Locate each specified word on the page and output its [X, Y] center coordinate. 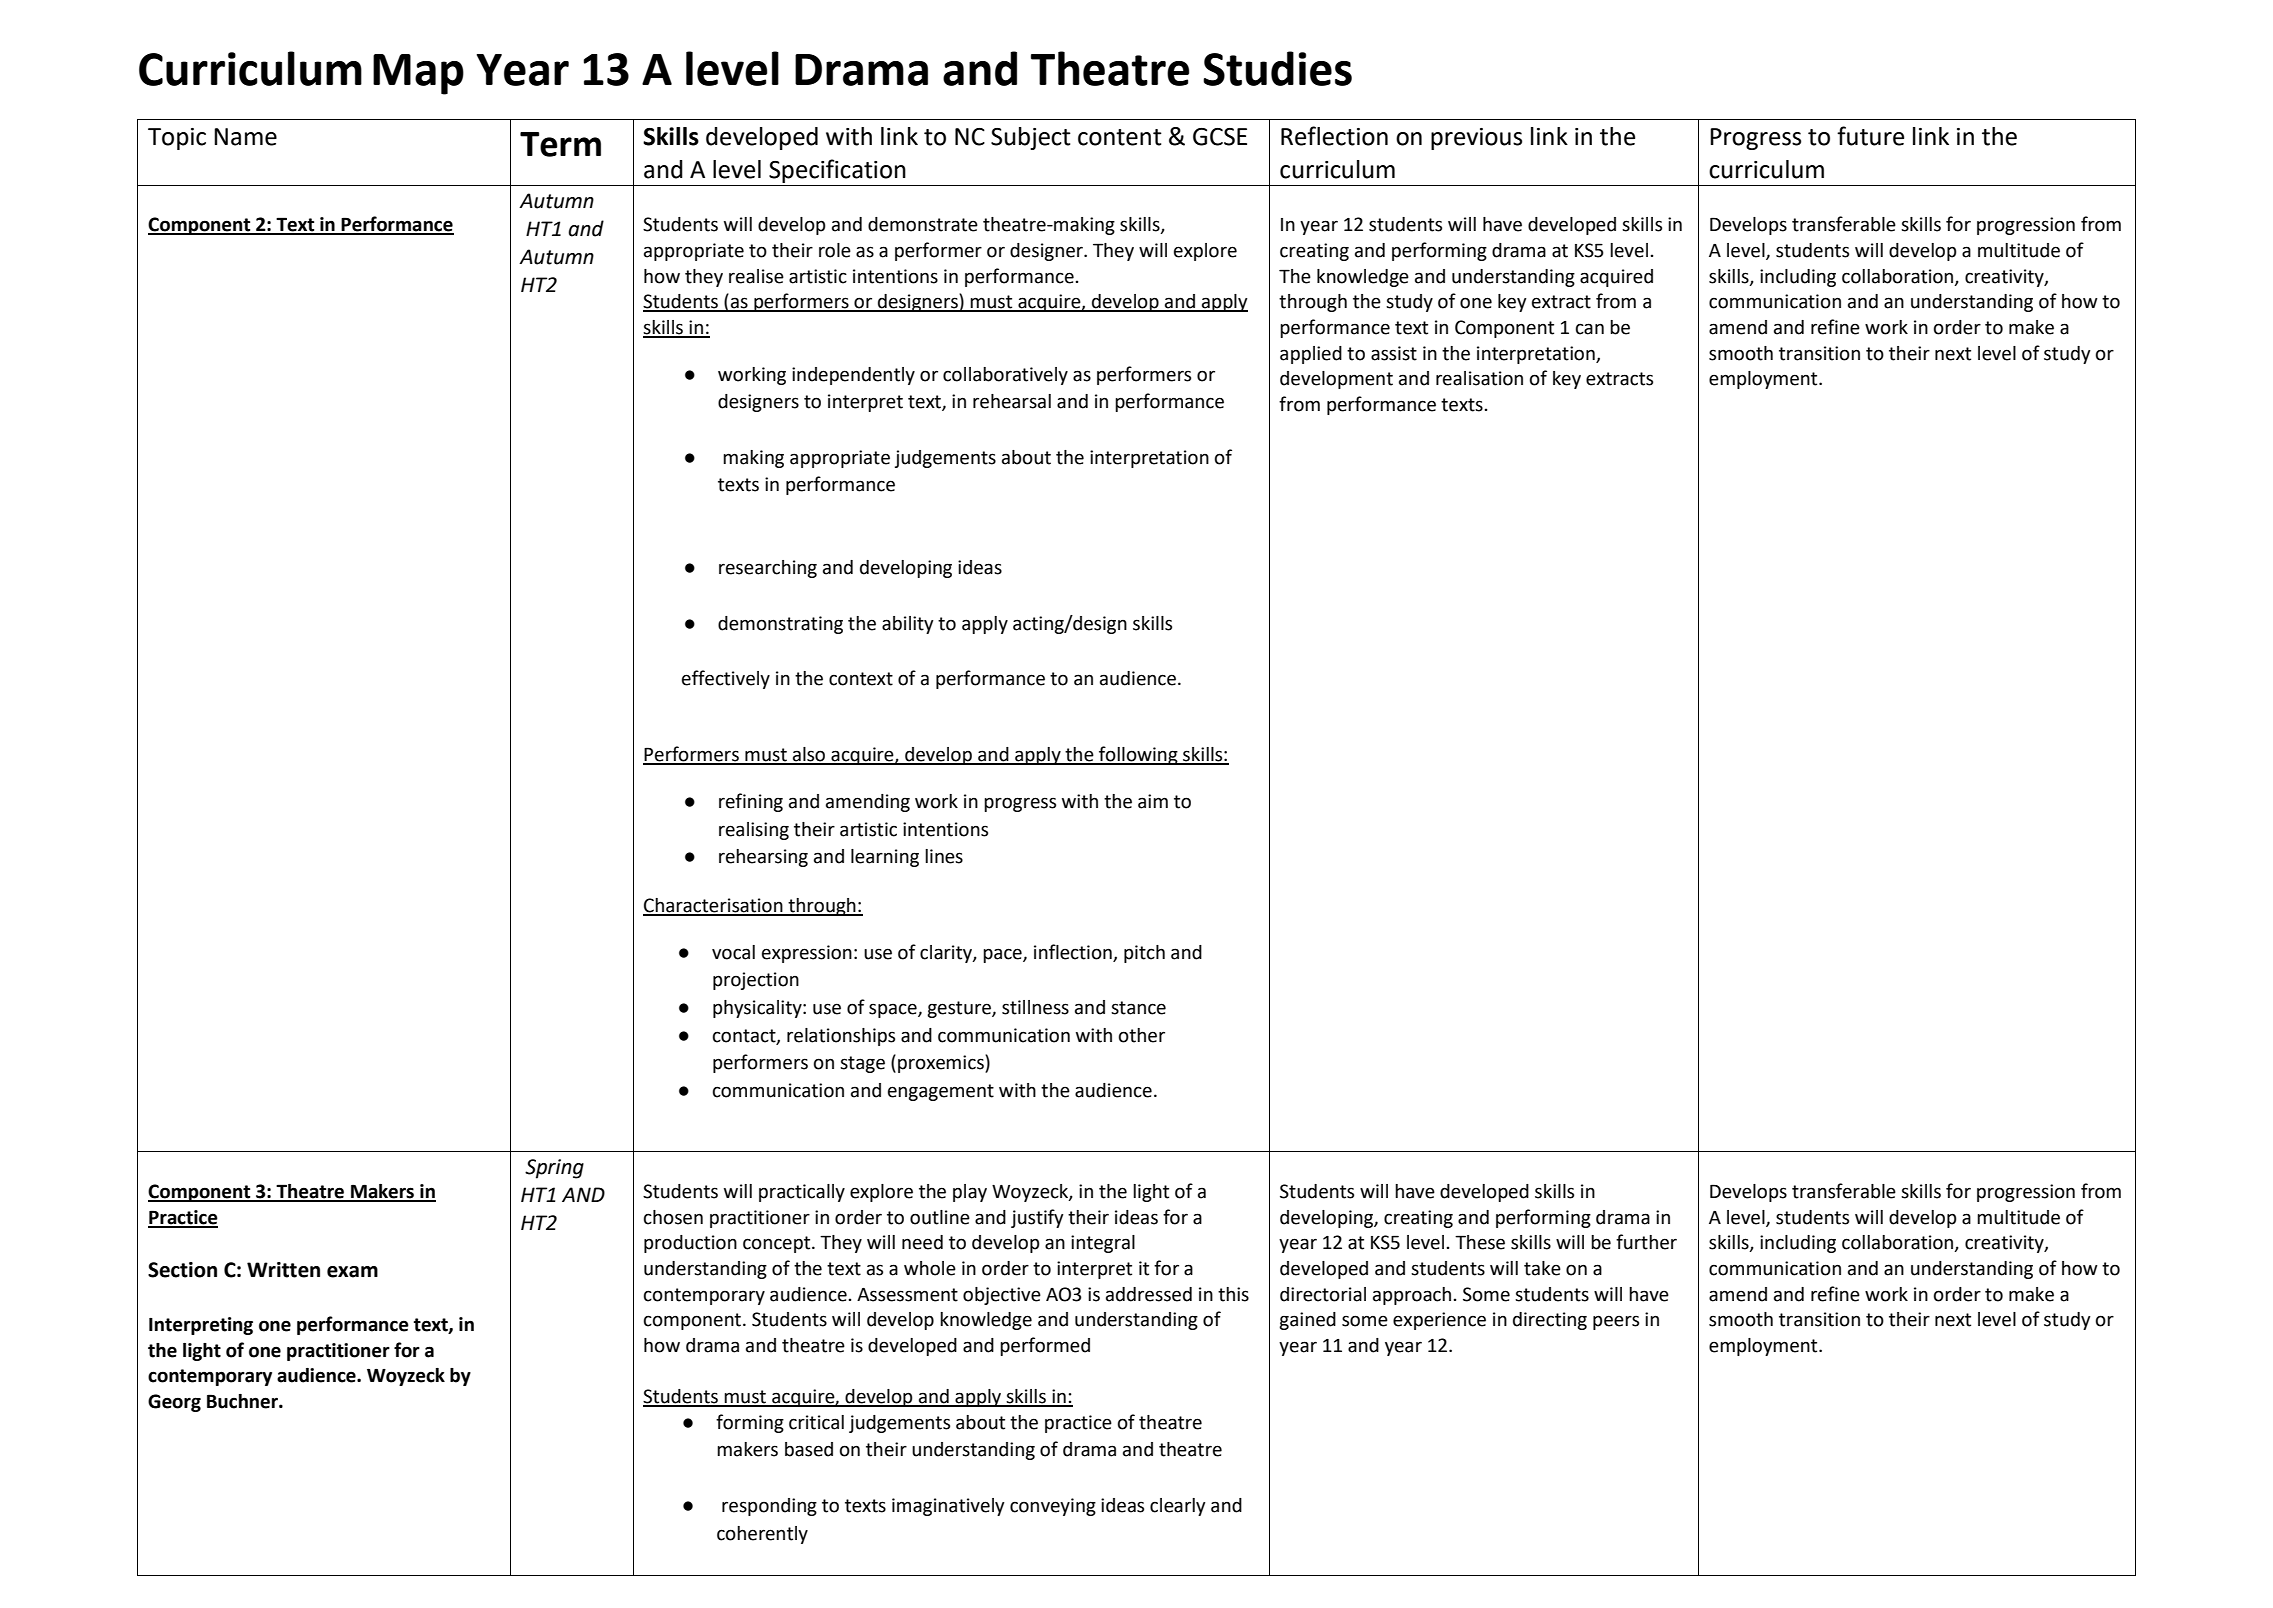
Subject [1031, 138]
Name [245, 137]
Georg [174, 1403]
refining [751, 802]
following [1138, 755]
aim [1153, 801]
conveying [1053, 1507]
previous [1476, 139]
